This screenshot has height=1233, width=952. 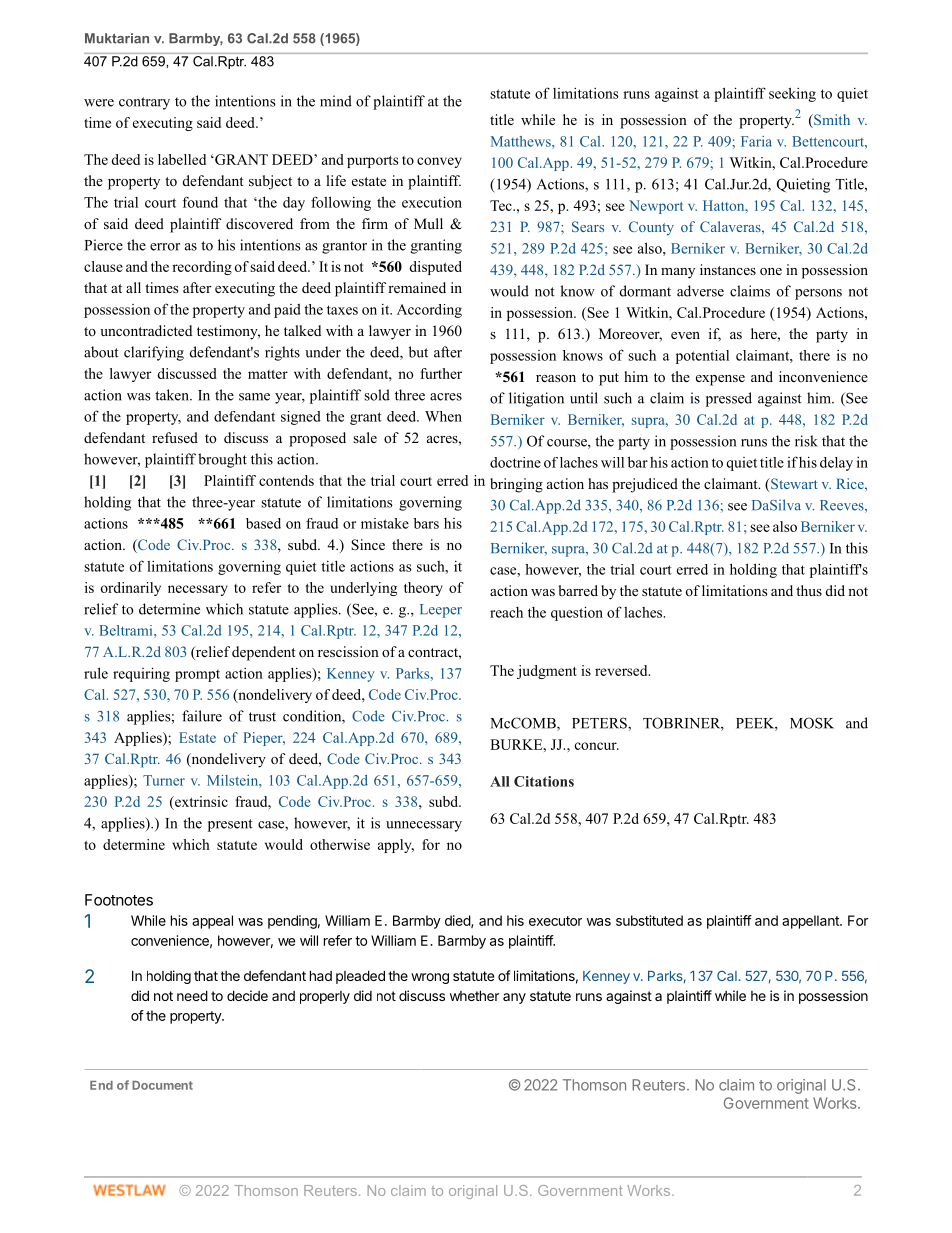 What do you see at coordinates (506, 612) in the screenshot?
I see `reach` at bounding box center [506, 612].
